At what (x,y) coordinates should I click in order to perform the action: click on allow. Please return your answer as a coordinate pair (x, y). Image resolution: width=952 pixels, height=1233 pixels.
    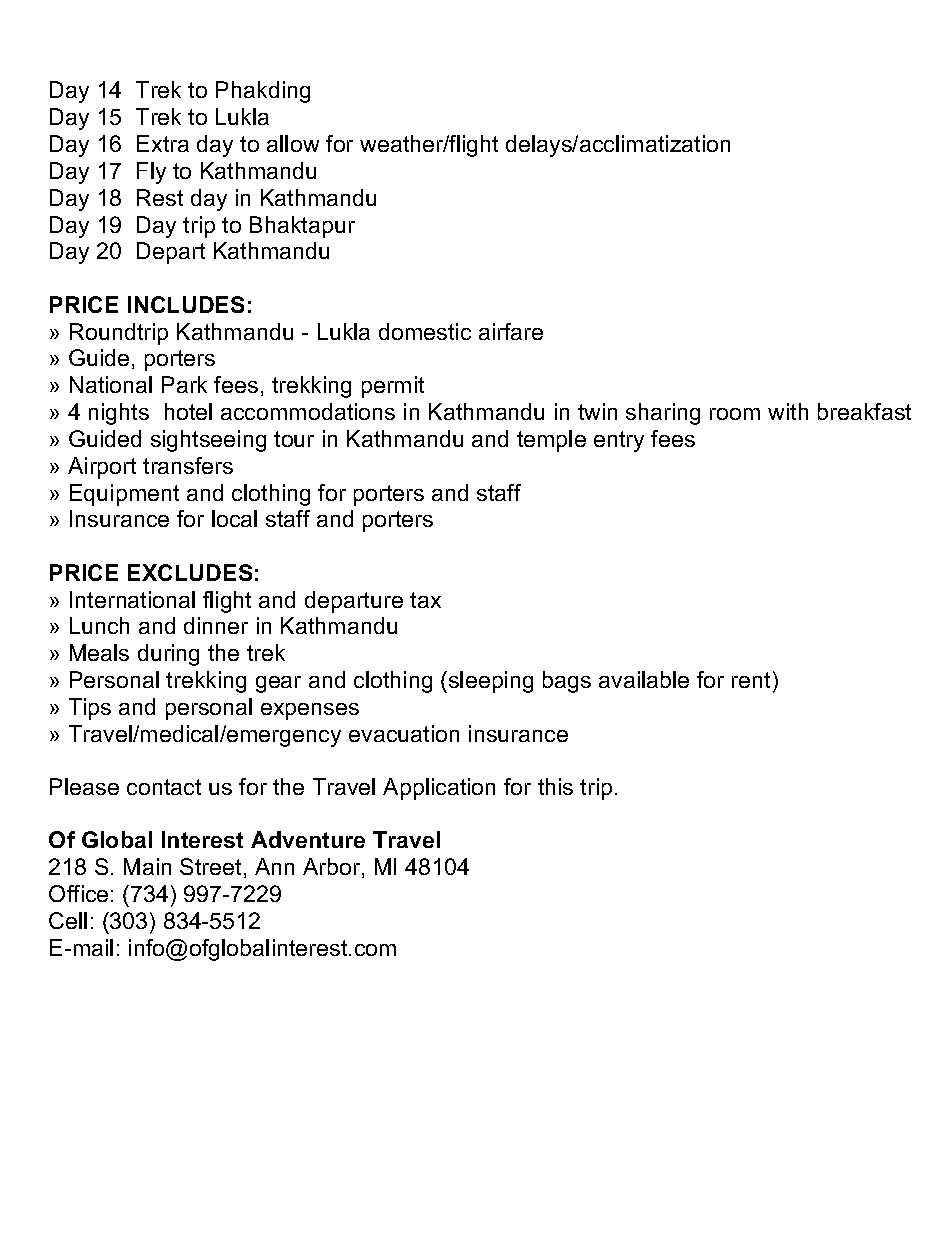
    Looking at the image, I should click on (293, 143).
